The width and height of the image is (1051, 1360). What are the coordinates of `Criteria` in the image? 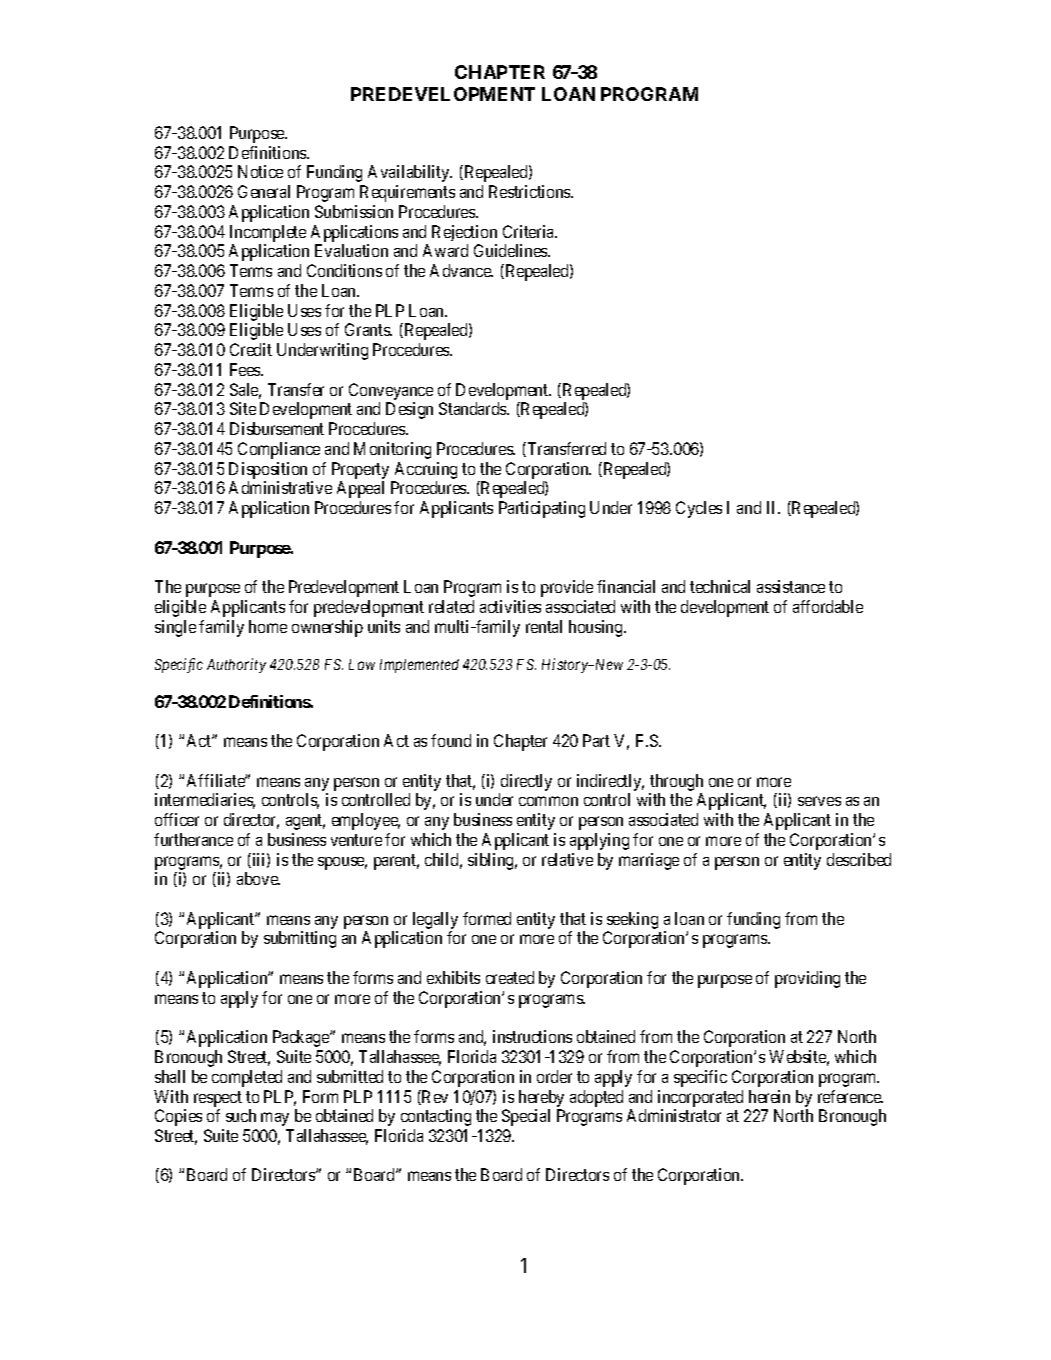 It's located at (530, 231).
